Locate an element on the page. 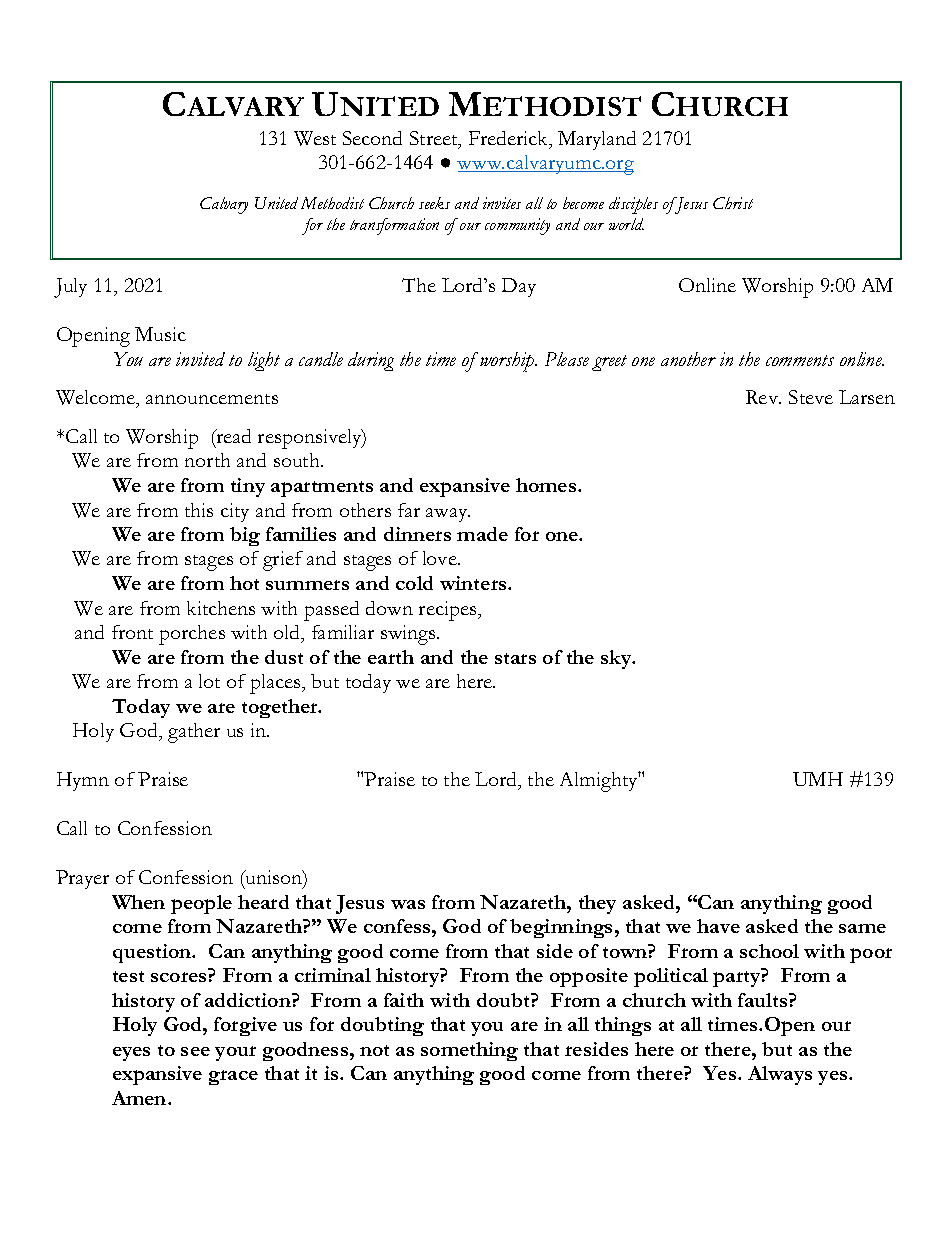 The height and width of the document is (1233, 952). eyes is located at coordinates (131, 1054).
